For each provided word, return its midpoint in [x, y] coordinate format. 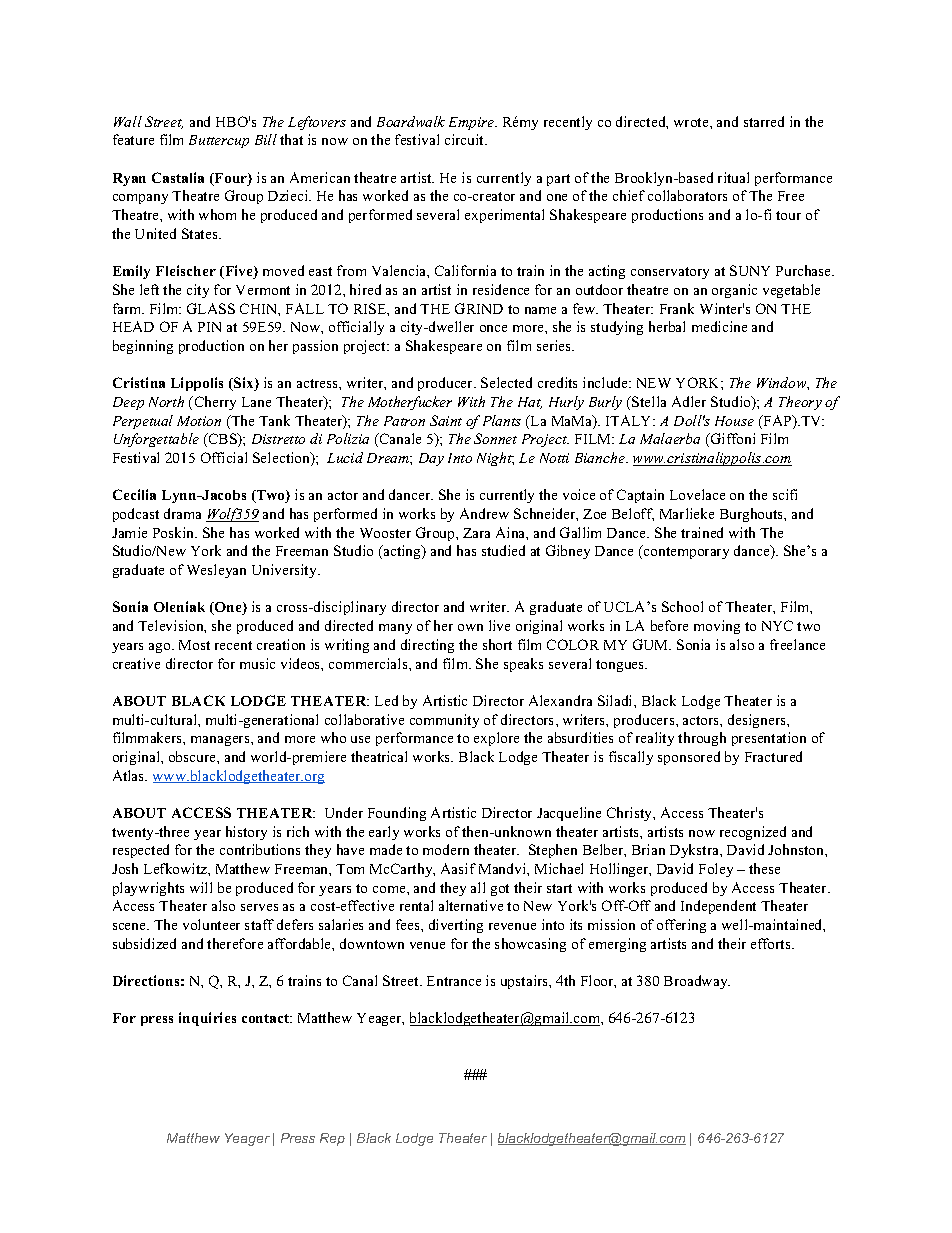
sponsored [689, 758]
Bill [266, 139]
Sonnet [495, 438]
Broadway [697, 982]
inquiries [207, 1019]
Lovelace [697, 494]
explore [496, 739]
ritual [733, 177]
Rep [332, 1139]
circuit [466, 139]
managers [221, 741]
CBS [222, 440]
